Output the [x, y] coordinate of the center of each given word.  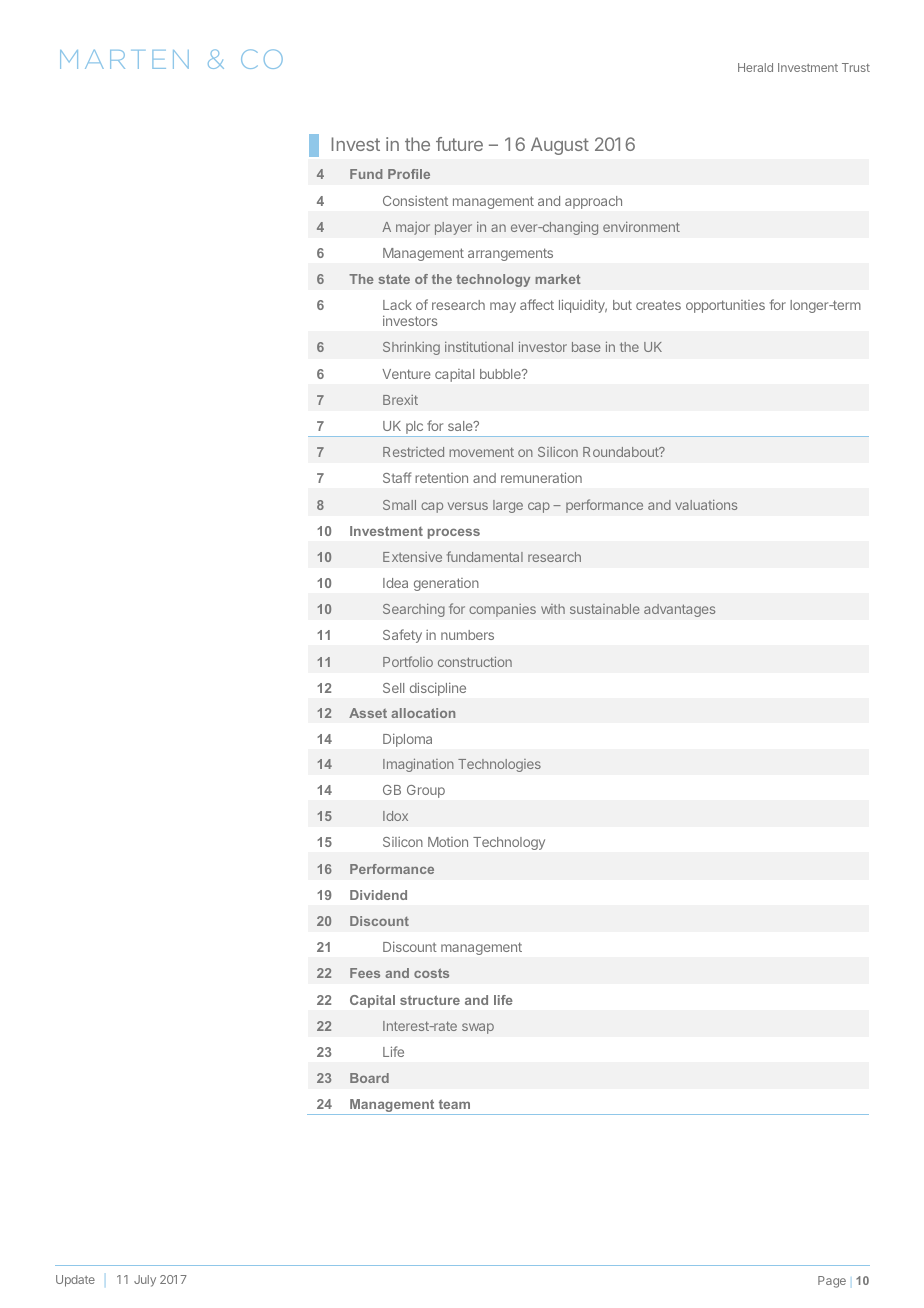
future [459, 144]
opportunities [725, 306]
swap [478, 1028]
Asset [368, 713]
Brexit [400, 400]
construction [475, 661]
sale [461, 426]
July [145, 1281]
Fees [365, 973]
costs [431, 973]
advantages [680, 610]
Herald [755, 67]
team [454, 1104]
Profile [409, 174]
